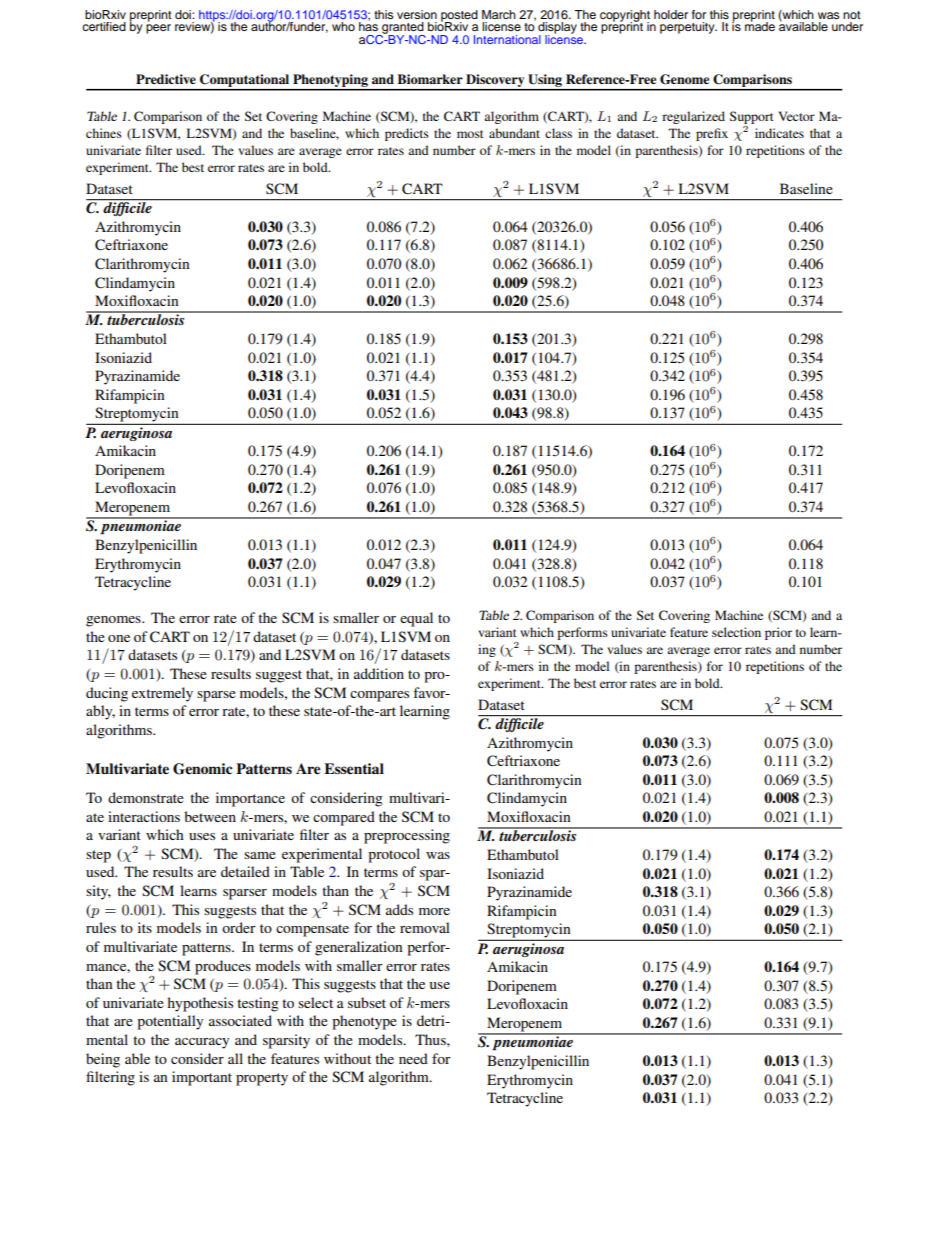 The image size is (952, 1233). Describe the element at coordinates (166, 79) in the screenshot. I see `Predictive` at that location.
